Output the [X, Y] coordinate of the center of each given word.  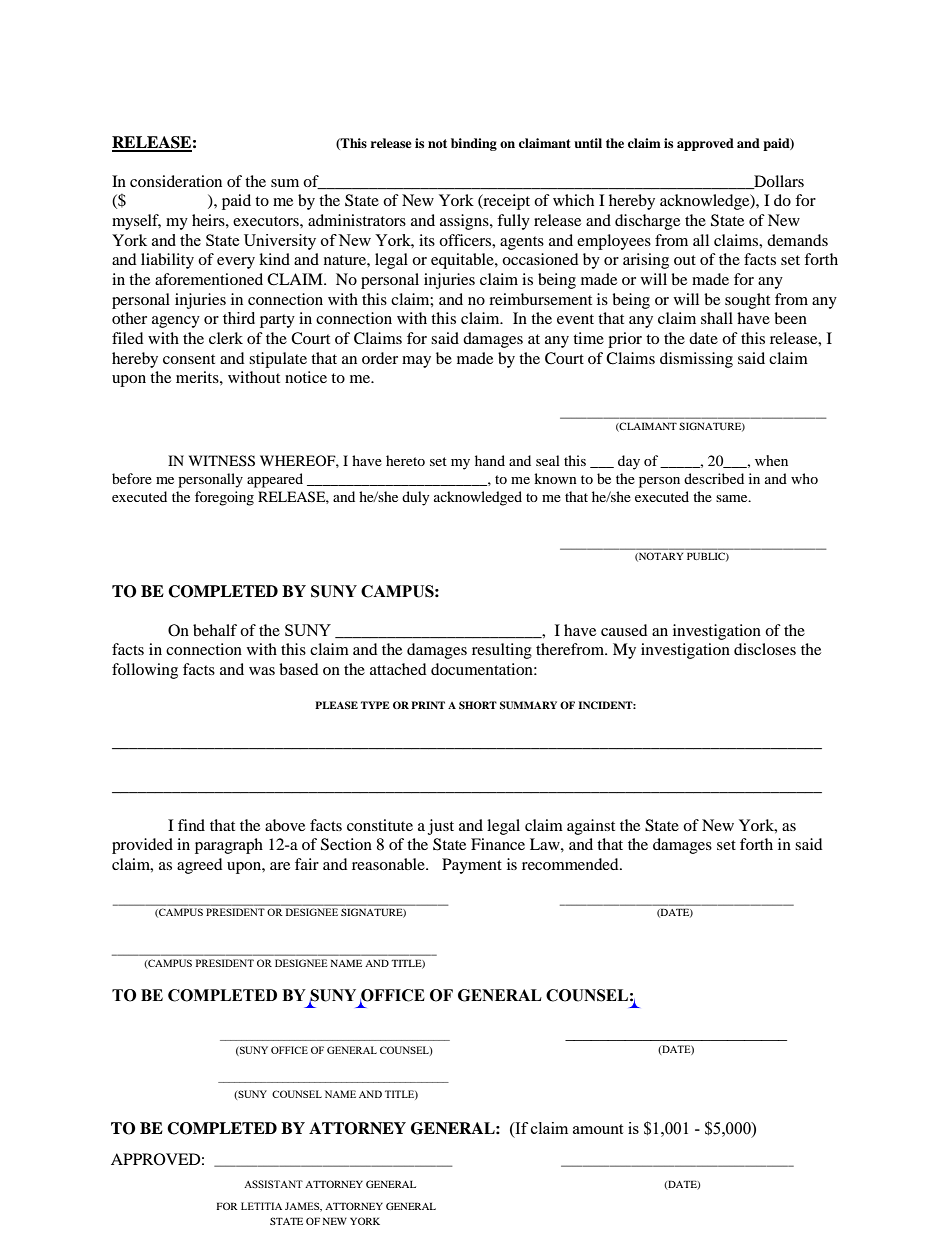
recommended [571, 864]
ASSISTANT [273, 1184]
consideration [176, 181]
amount [598, 1129]
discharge [647, 222]
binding [474, 144]
